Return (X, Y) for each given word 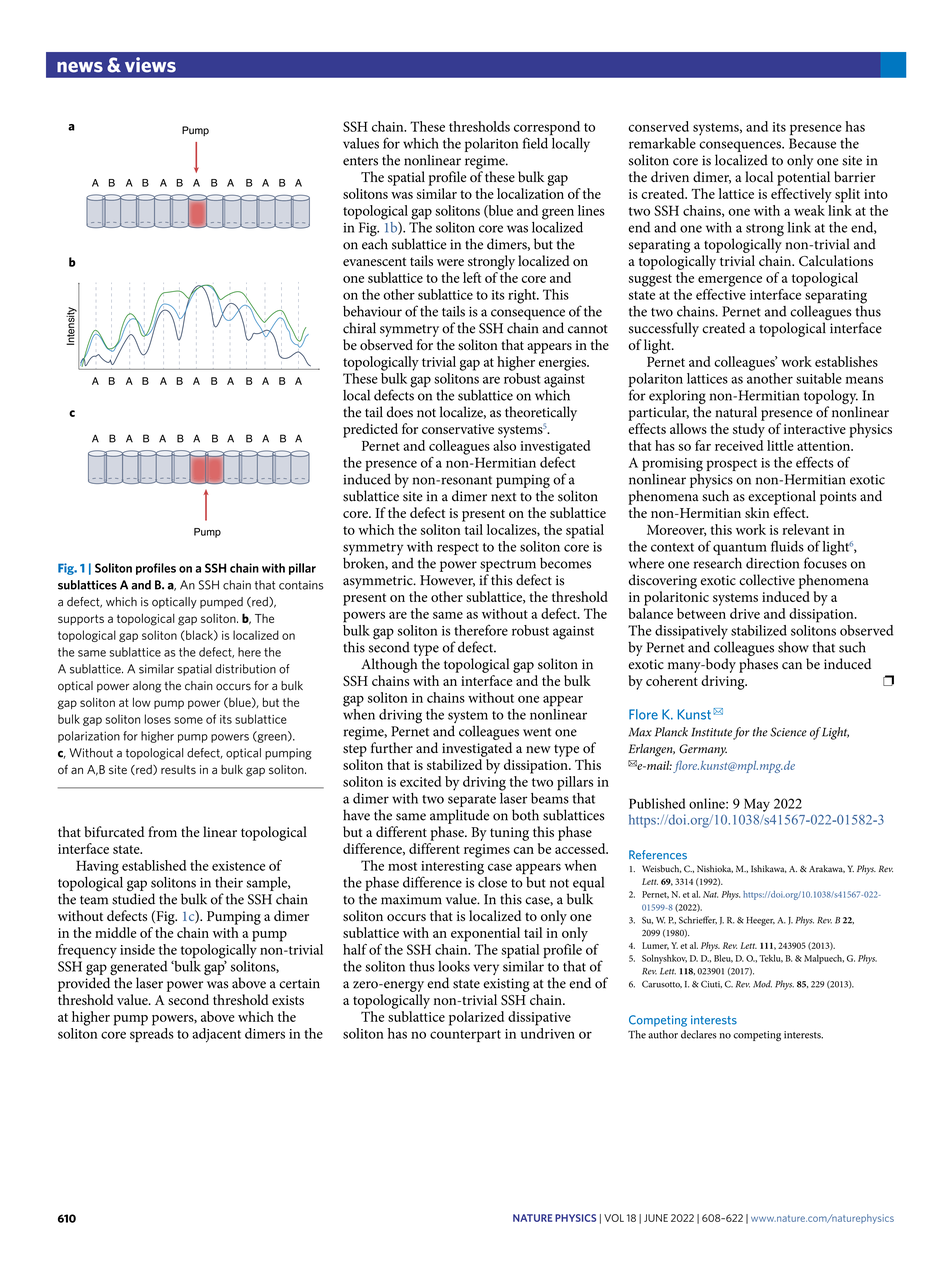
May (757, 805)
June (656, 1218)
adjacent (216, 1035)
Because (812, 143)
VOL (614, 1218)
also (504, 445)
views (150, 65)
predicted (370, 430)
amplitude (459, 816)
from (162, 832)
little (780, 445)
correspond (547, 129)
